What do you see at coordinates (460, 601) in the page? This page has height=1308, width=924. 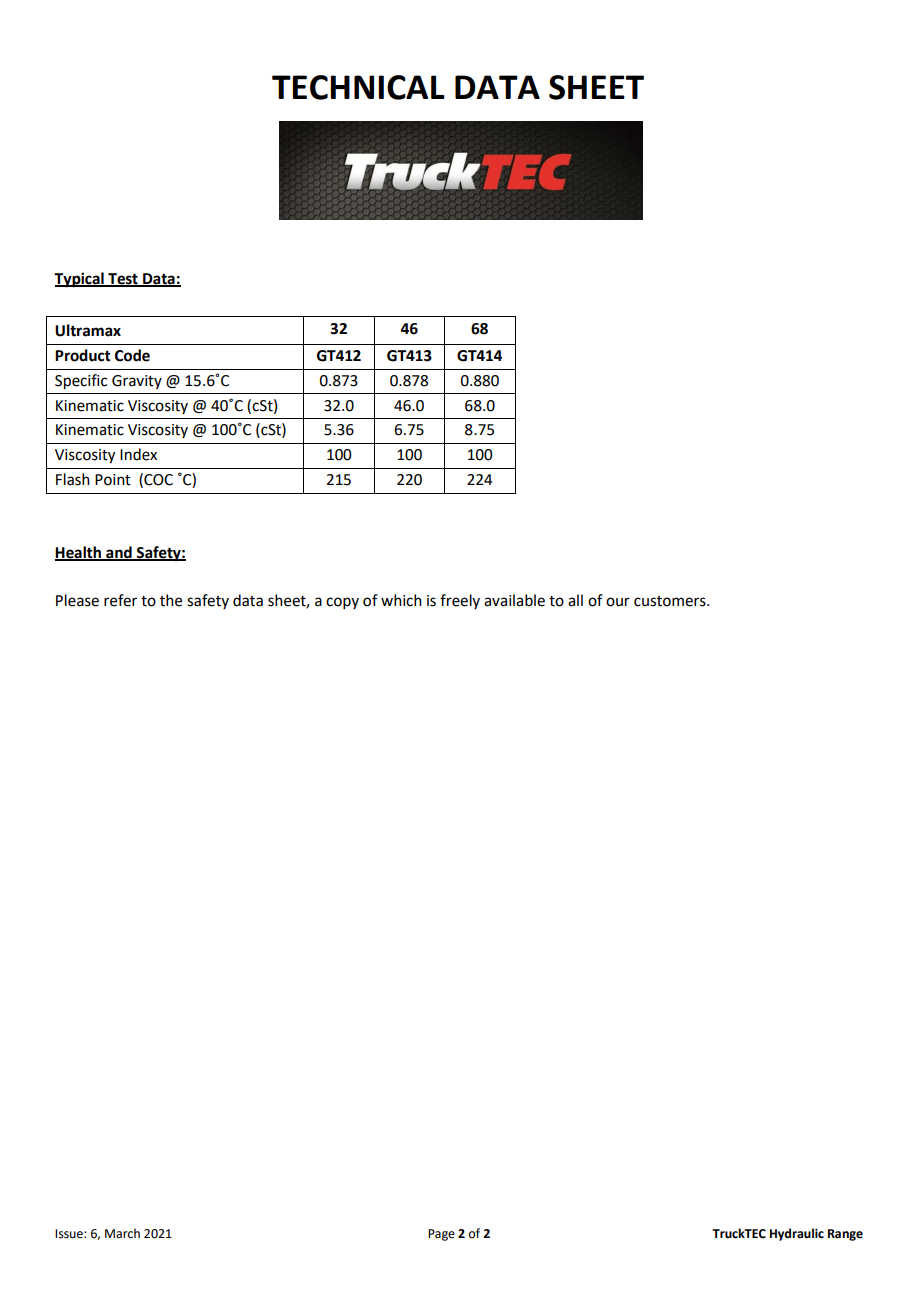 I see `freely` at bounding box center [460, 601].
